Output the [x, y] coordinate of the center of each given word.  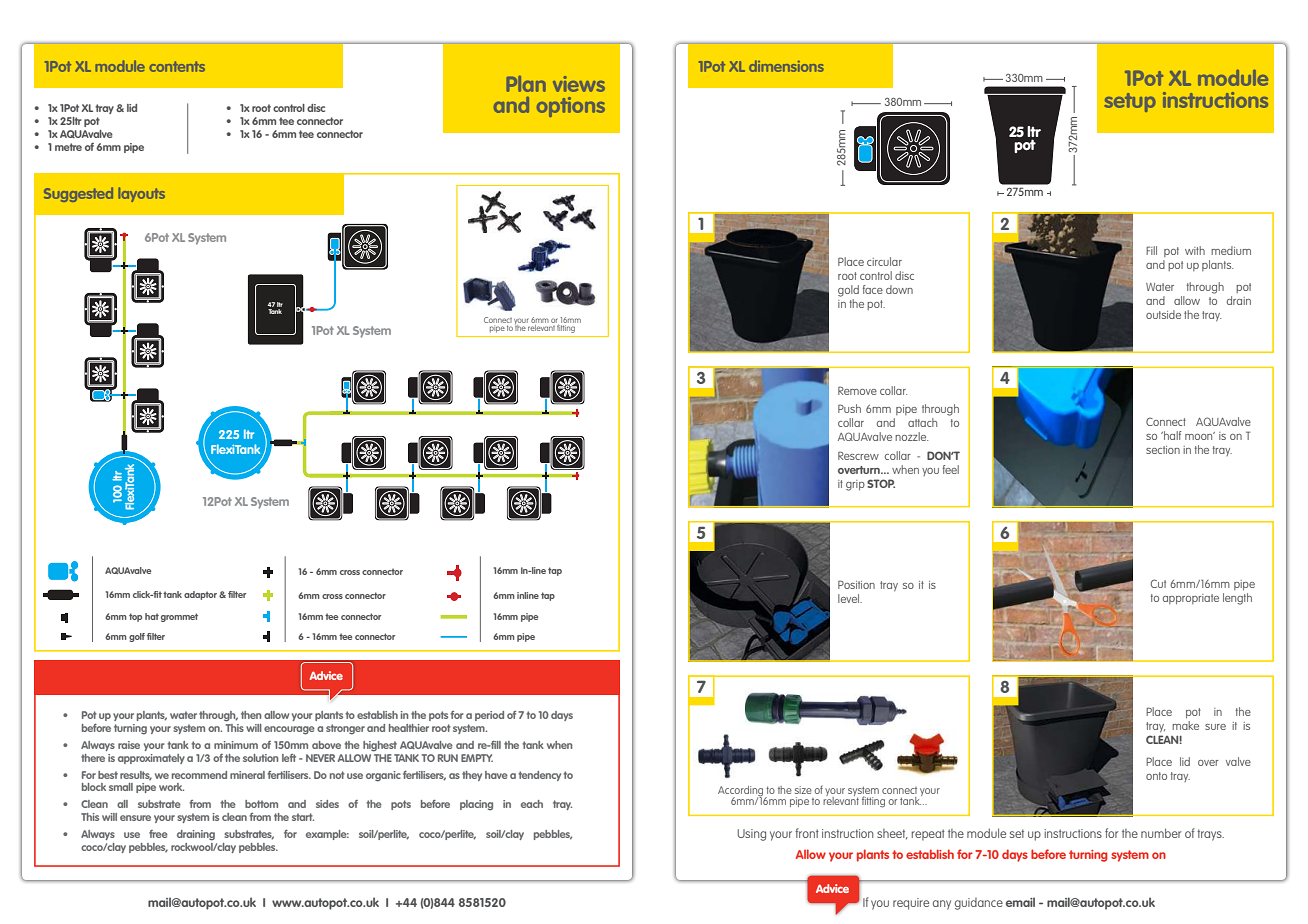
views [579, 84]
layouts [141, 194]
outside [1163, 314]
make [1185, 724]
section [1163, 450]
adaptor [202, 595]
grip [855, 485]
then [251, 715]
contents [177, 66]
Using [752, 835]
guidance [979, 904]
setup [1130, 102]
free [158, 834]
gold [848, 291]
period [489, 716]
